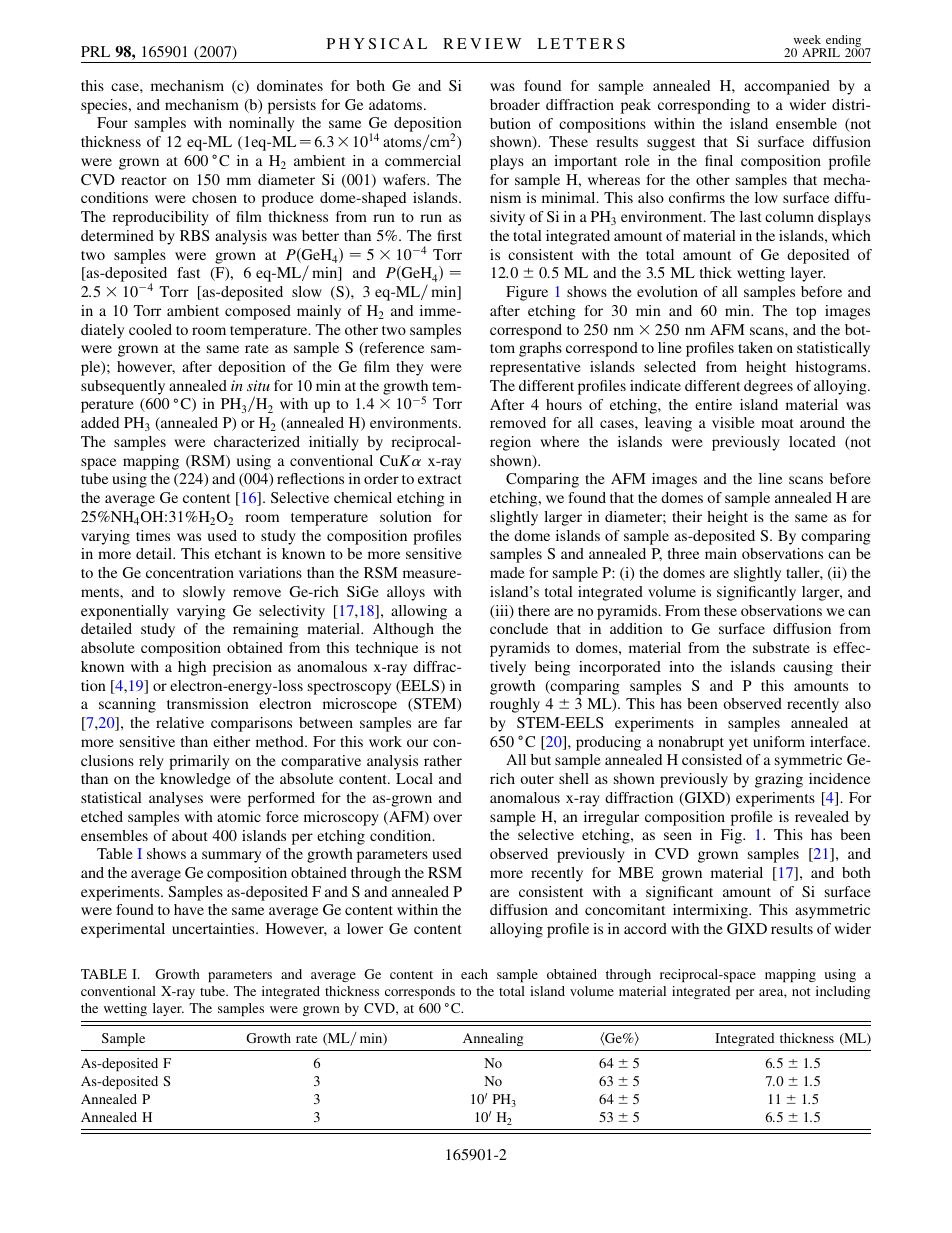 This document has width=952, height=1233. What do you see at coordinates (527, 293) in the document?
I see `Figure` at bounding box center [527, 293].
